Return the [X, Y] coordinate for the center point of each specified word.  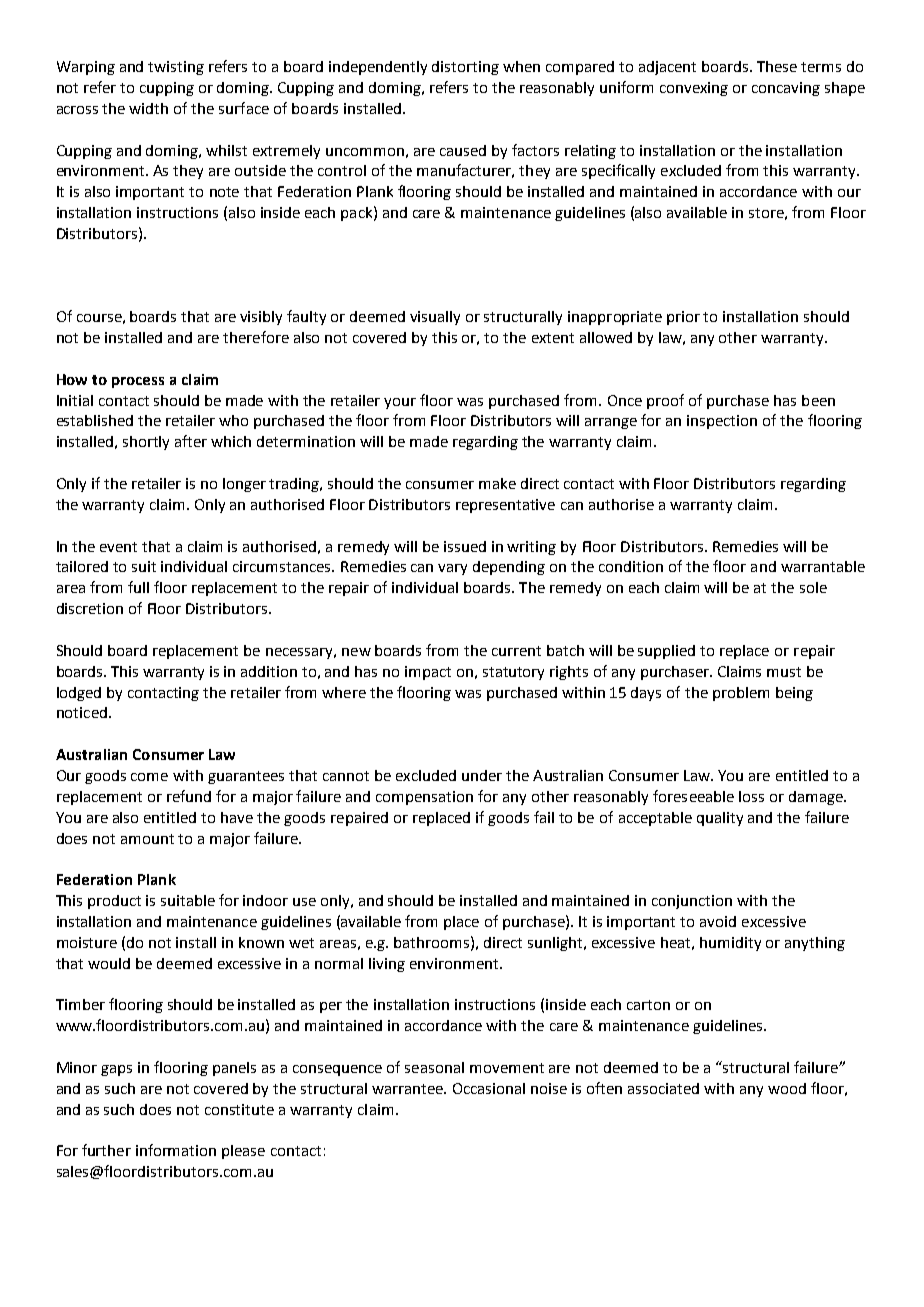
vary [452, 569]
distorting [465, 68]
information [176, 1150]
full [138, 587]
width [148, 108]
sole [813, 587]
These [777, 66]
